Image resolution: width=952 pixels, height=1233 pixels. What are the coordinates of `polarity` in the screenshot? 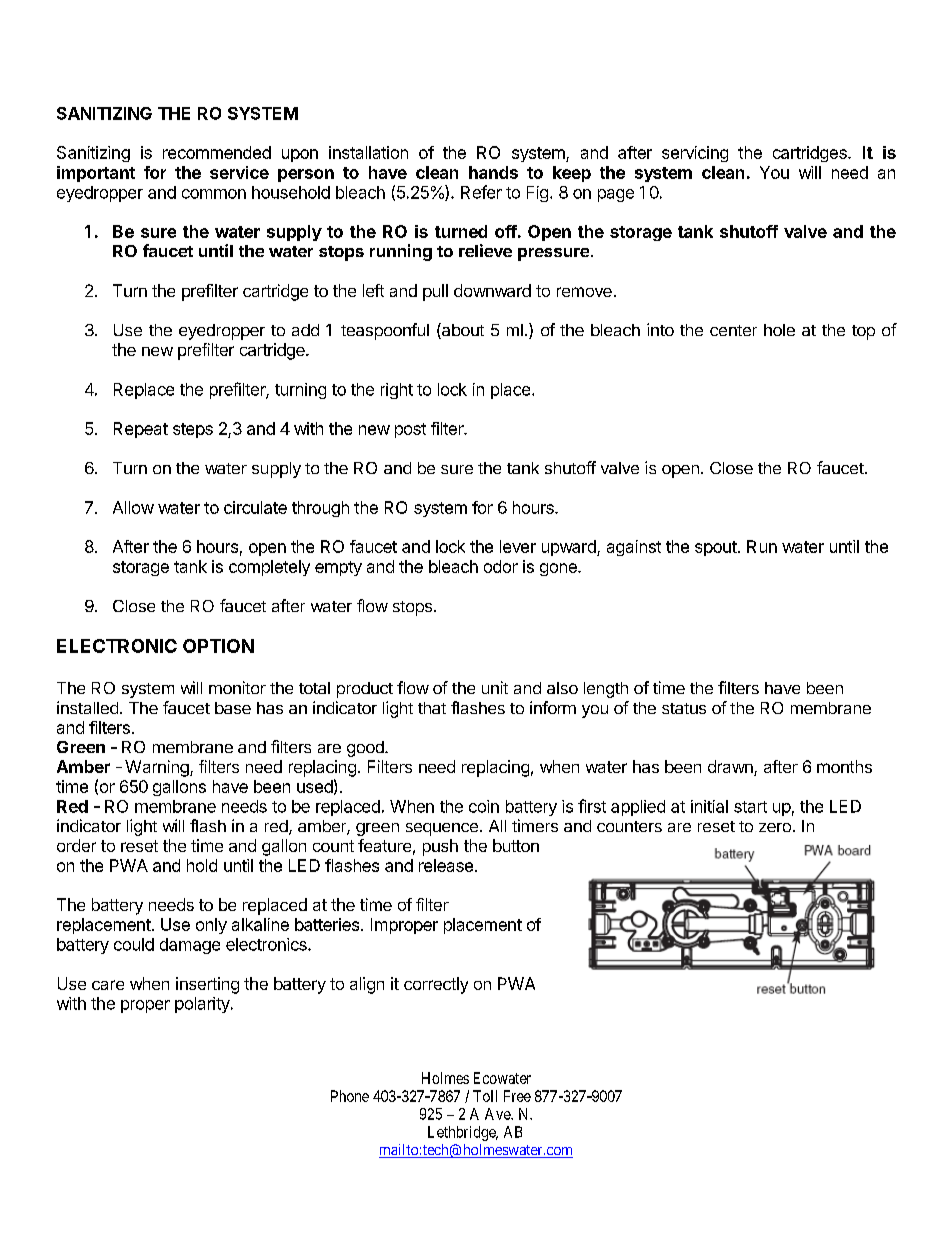 It's located at (203, 1005).
